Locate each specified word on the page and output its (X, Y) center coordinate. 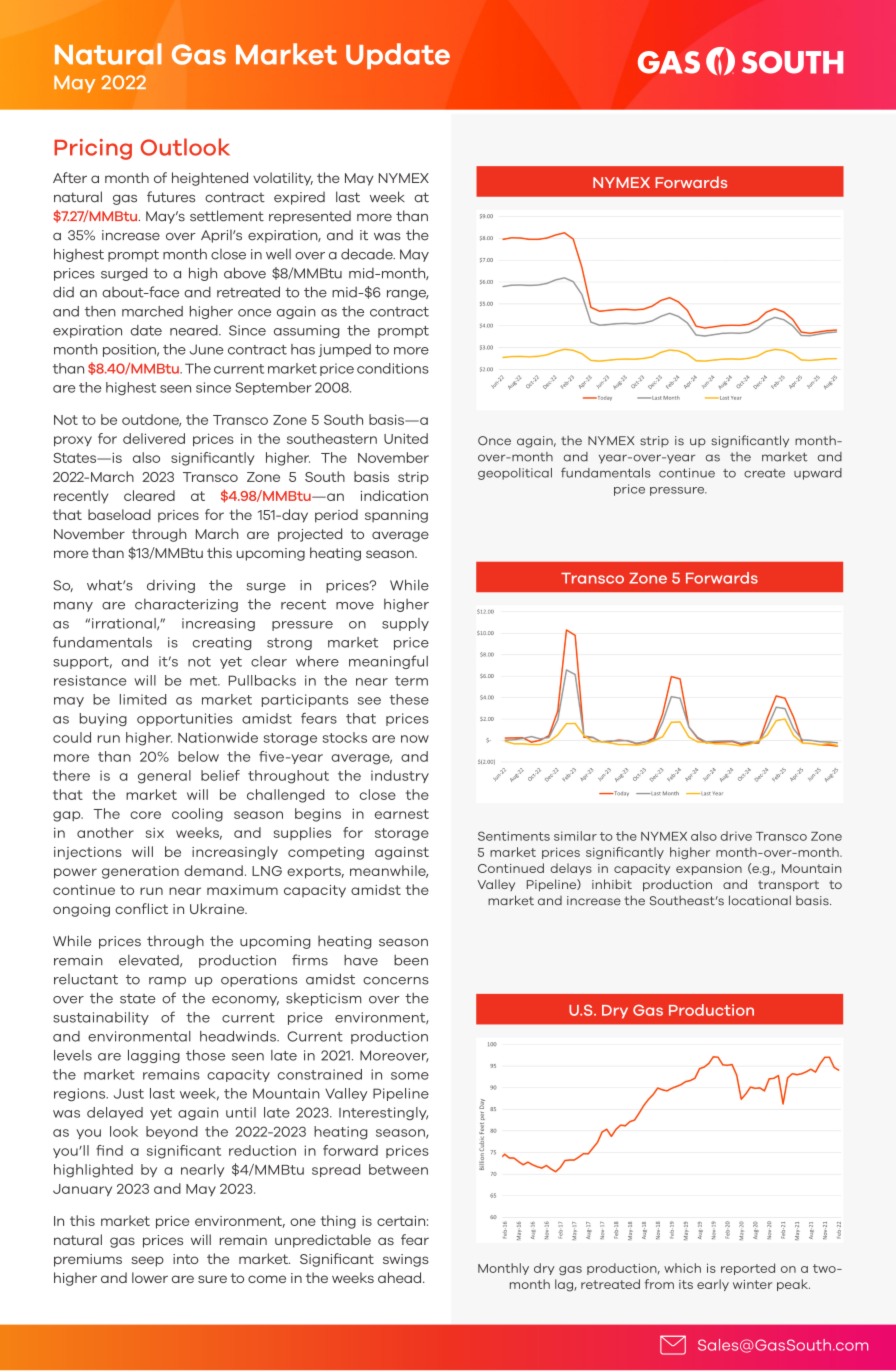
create (764, 473)
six (155, 833)
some (410, 1076)
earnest (402, 814)
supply (405, 624)
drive (736, 836)
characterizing (186, 605)
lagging (154, 1056)
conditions (393, 368)
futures (171, 197)
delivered (154, 438)
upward (818, 474)
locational (760, 900)
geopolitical (515, 474)
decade (368, 254)
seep (147, 1261)
